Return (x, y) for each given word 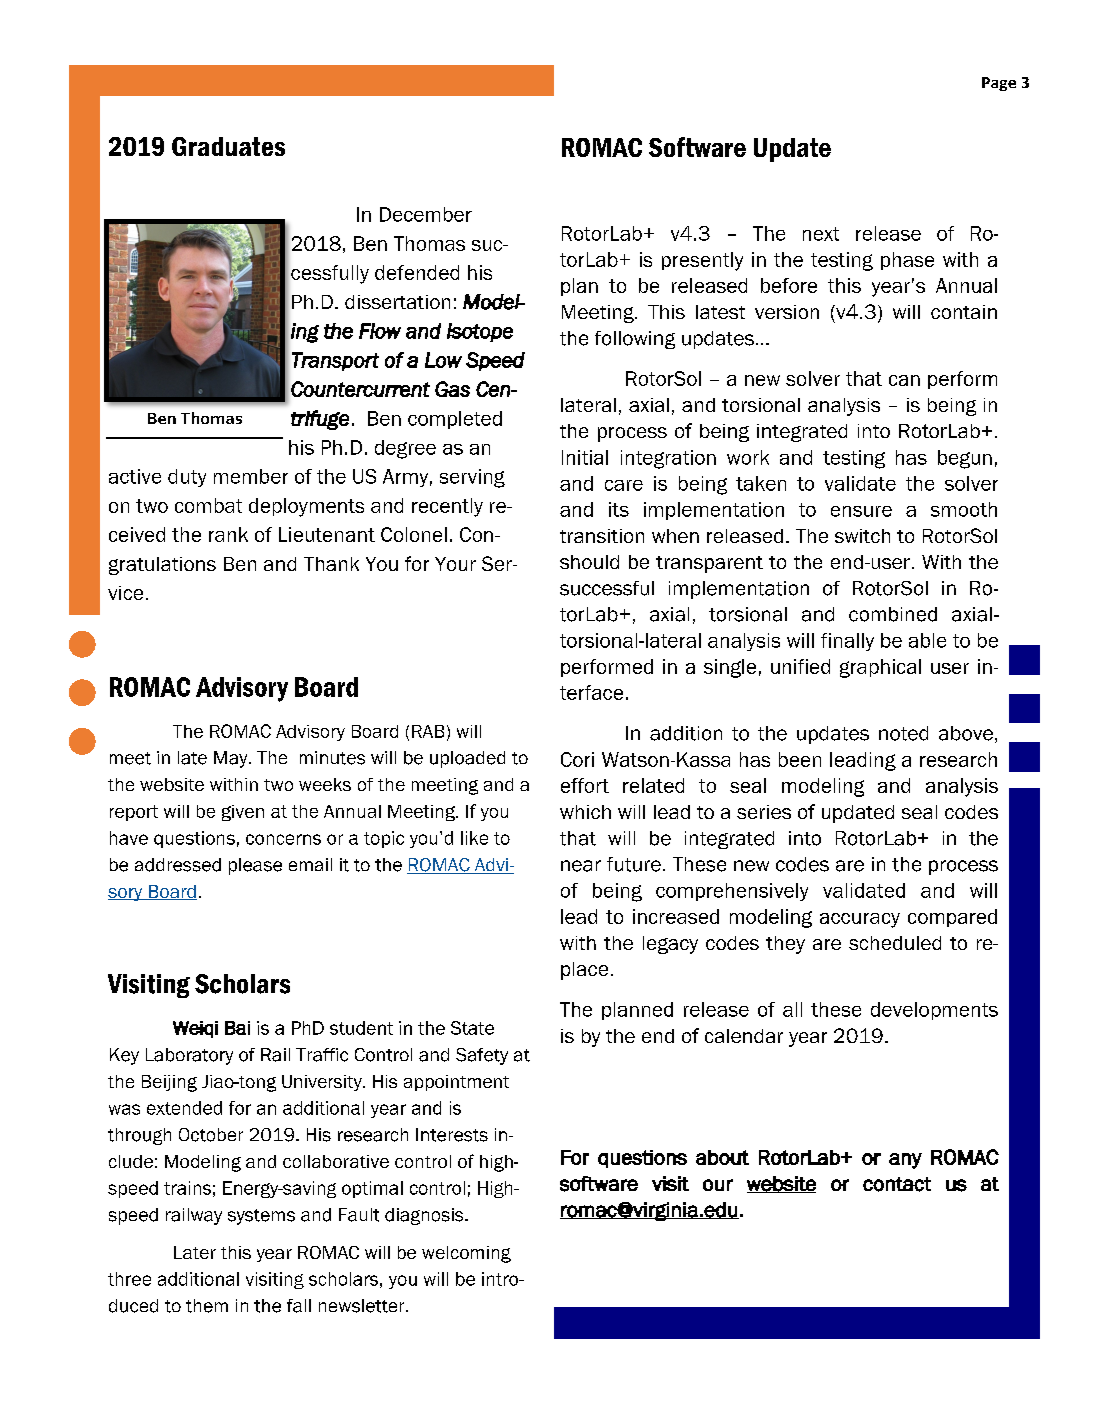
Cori (577, 759)
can (904, 380)
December (426, 214)
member (251, 476)
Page (999, 84)
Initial (585, 457)
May (232, 759)
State (472, 1028)
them (207, 1306)
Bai (237, 1028)
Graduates (228, 146)
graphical (880, 668)
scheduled (895, 943)
